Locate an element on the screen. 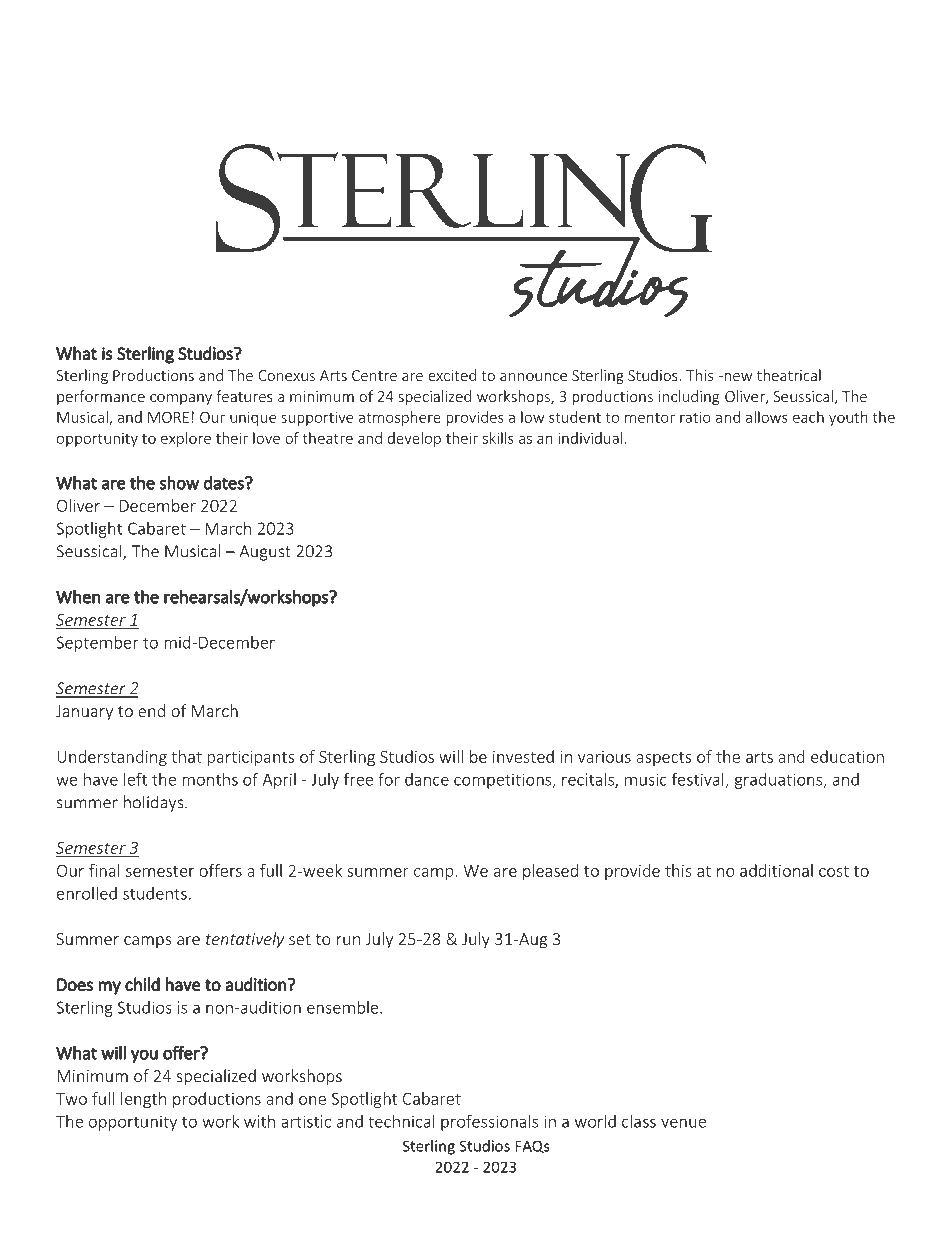 This screenshot has width=952, height=1233. allows is located at coordinates (767, 417).
